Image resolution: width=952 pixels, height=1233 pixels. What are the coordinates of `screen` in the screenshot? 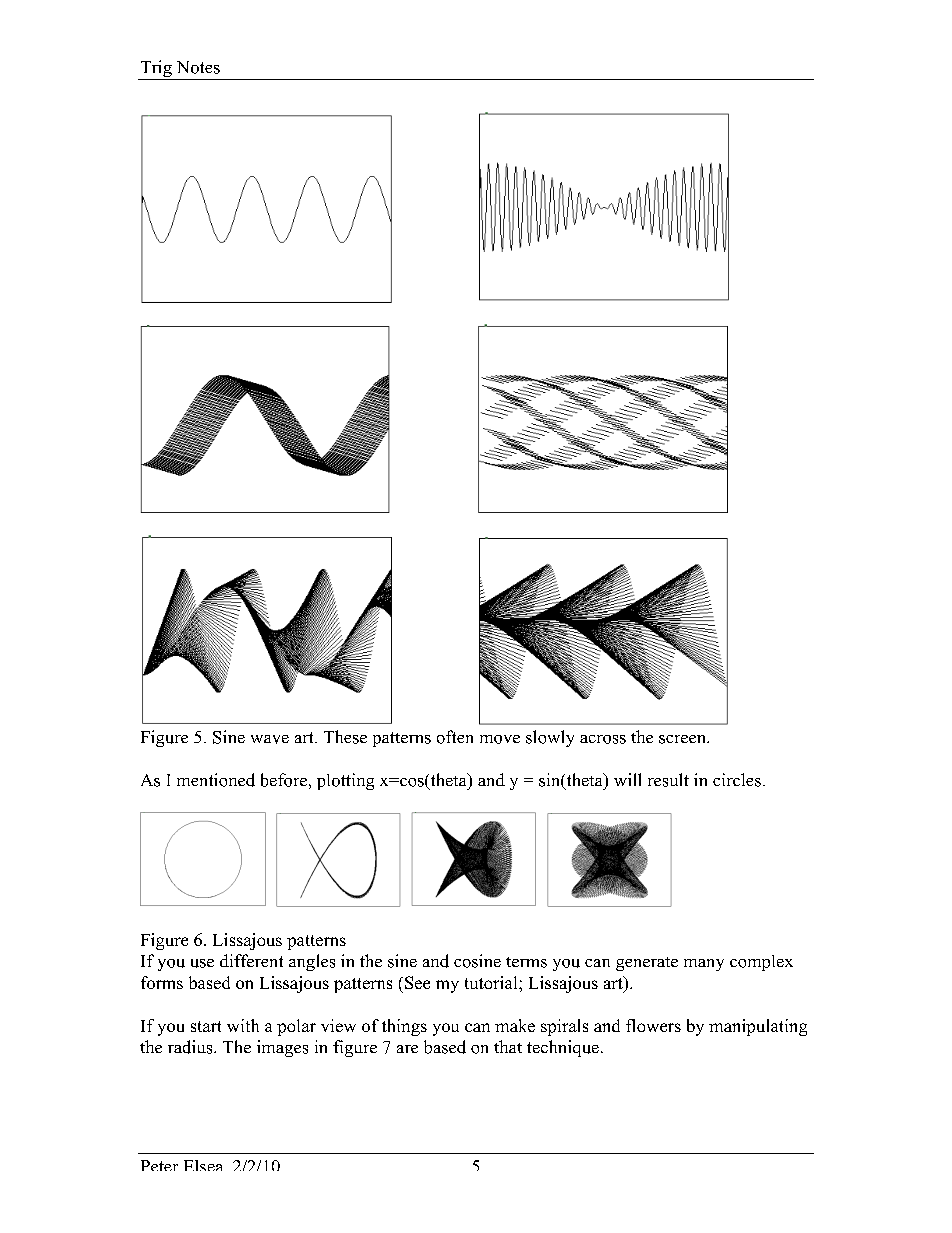 It's located at (683, 739).
